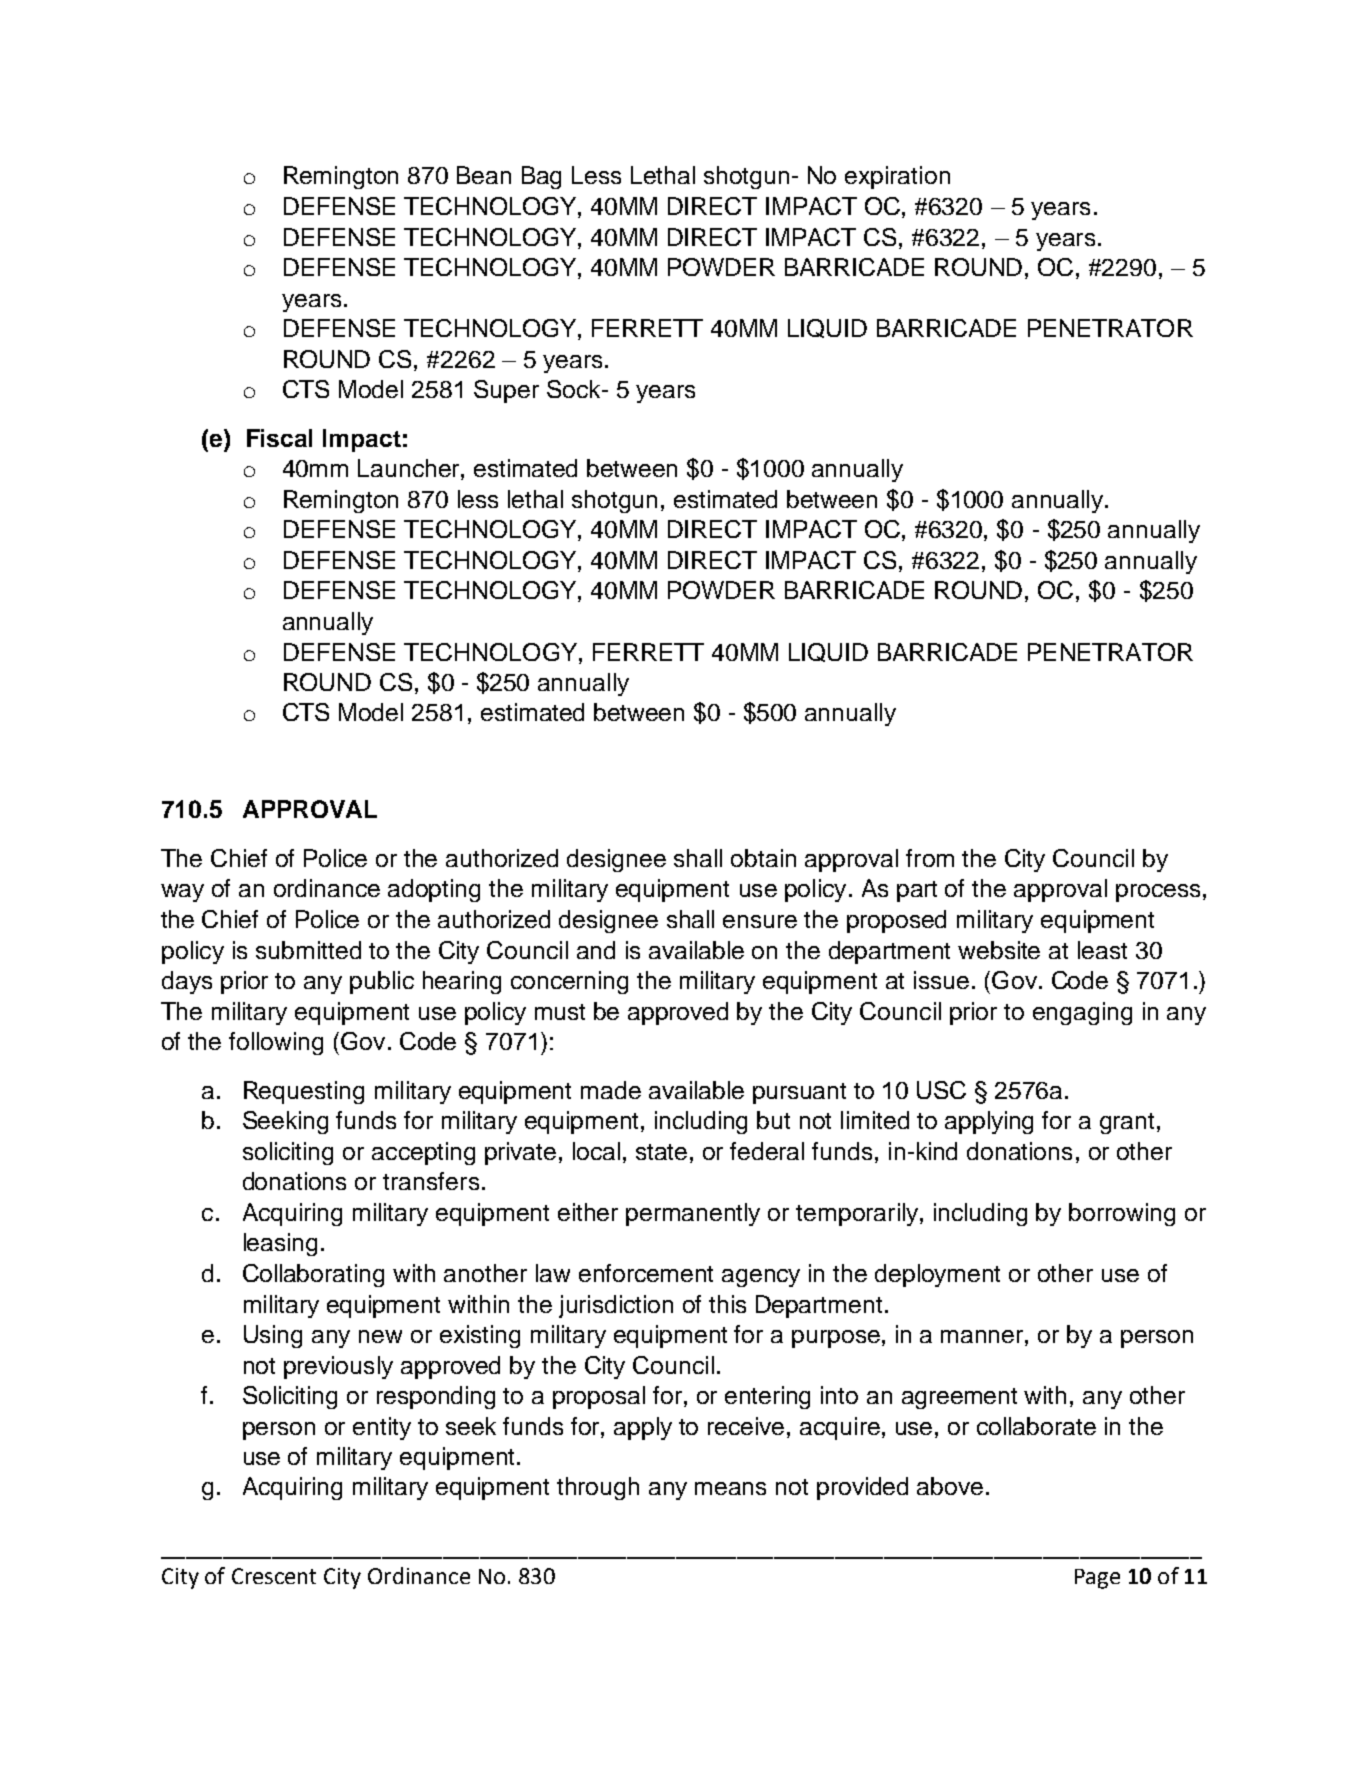  What do you see at coordinates (1097, 1579) in the page?
I see `Page` at bounding box center [1097, 1579].
